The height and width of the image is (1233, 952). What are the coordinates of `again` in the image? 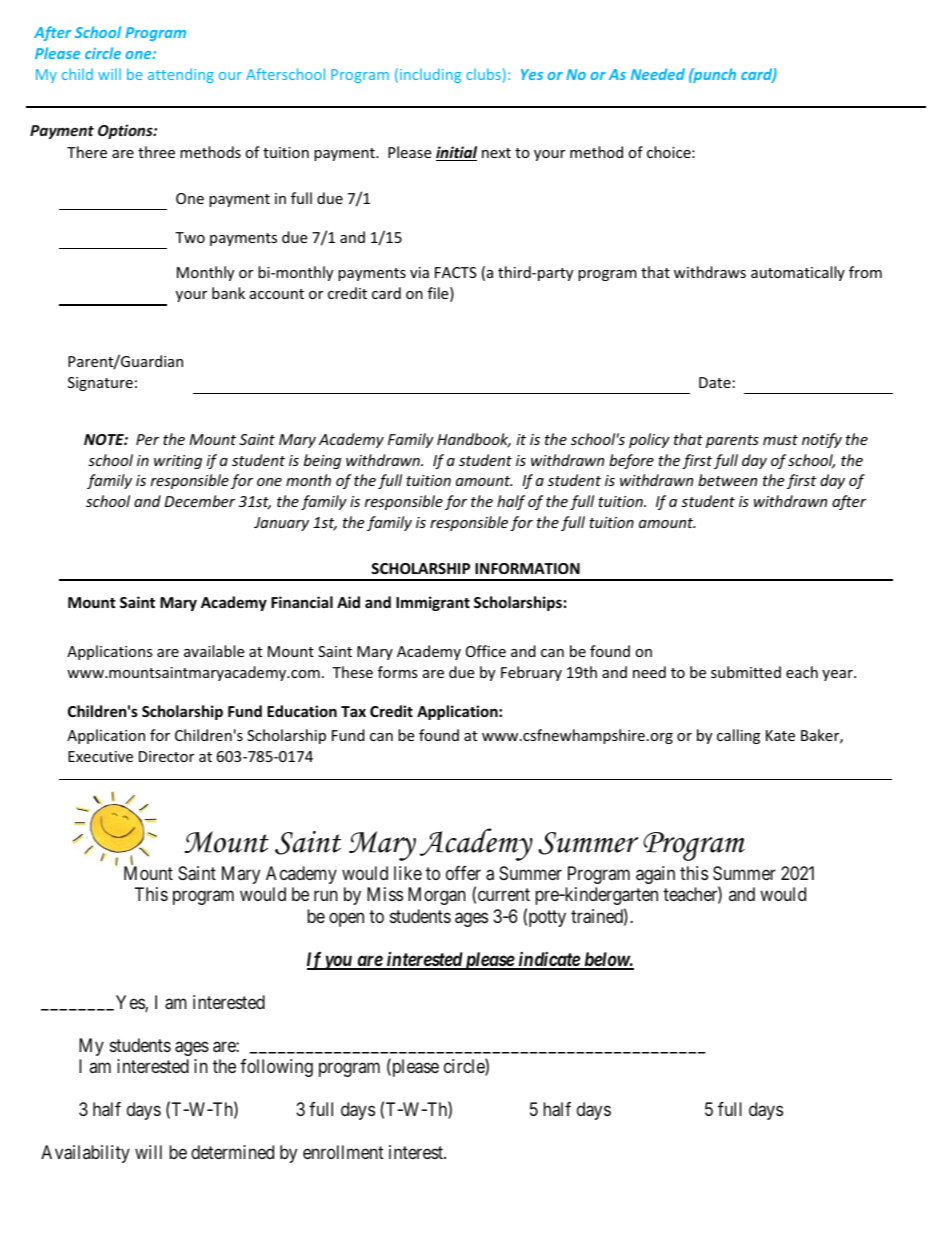 It's located at (655, 875).
